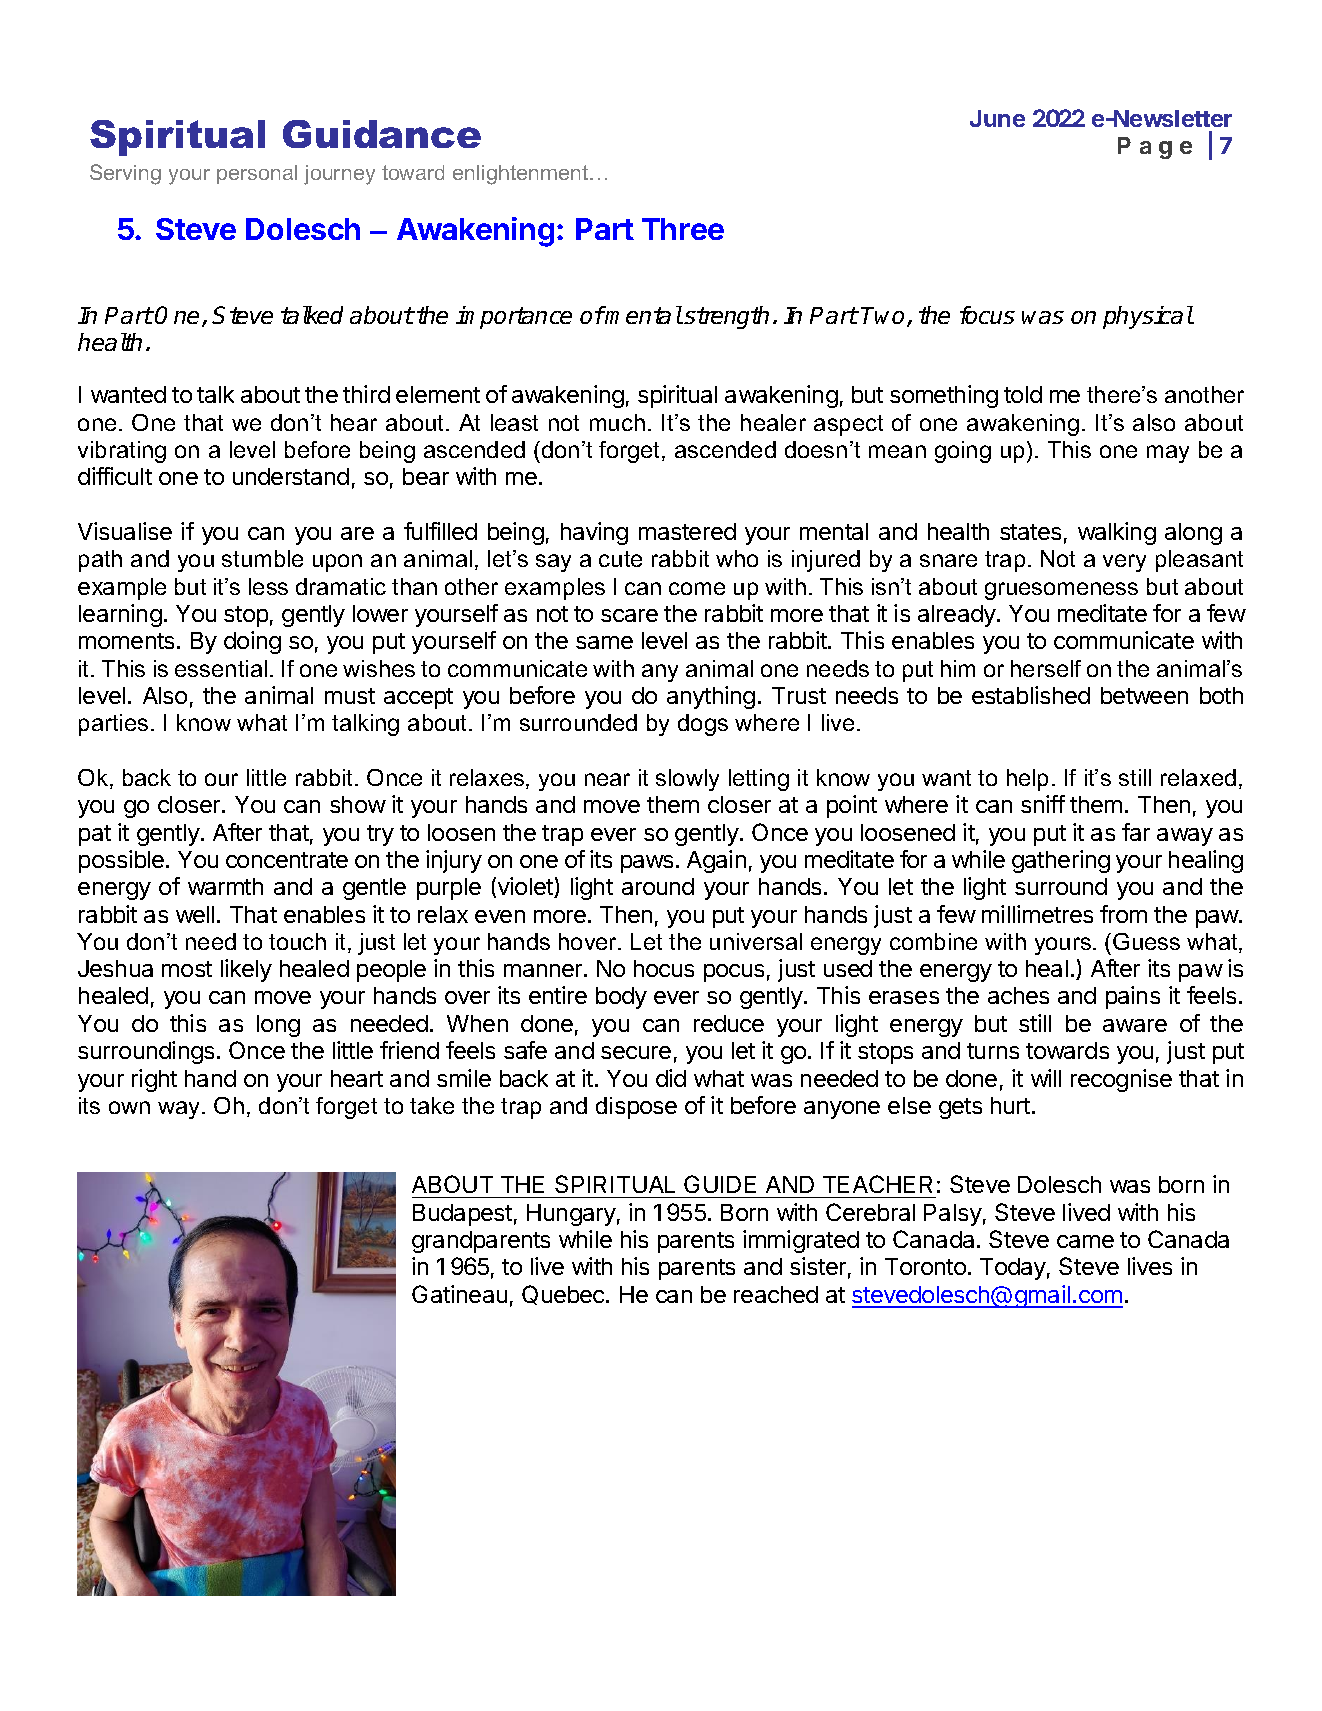 The height and width of the screenshot is (1711, 1322). What do you see at coordinates (459, 1294) in the screenshot?
I see `Gatineau` at bounding box center [459, 1294].
